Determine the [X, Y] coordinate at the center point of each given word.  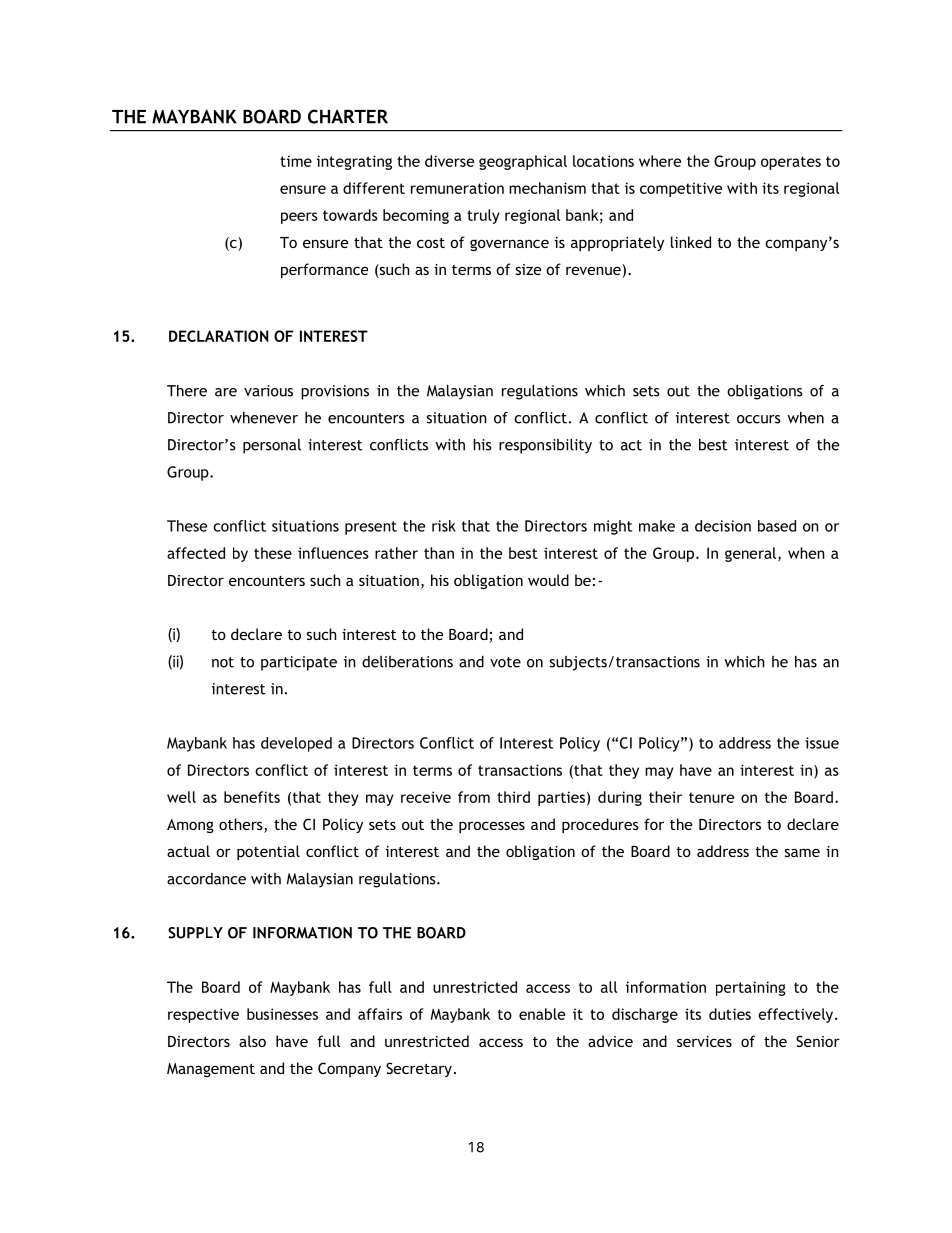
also [252, 1041]
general [750, 554]
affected [196, 553]
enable [542, 1014]
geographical [523, 162]
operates [791, 163]
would [548, 580]
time [296, 161]
